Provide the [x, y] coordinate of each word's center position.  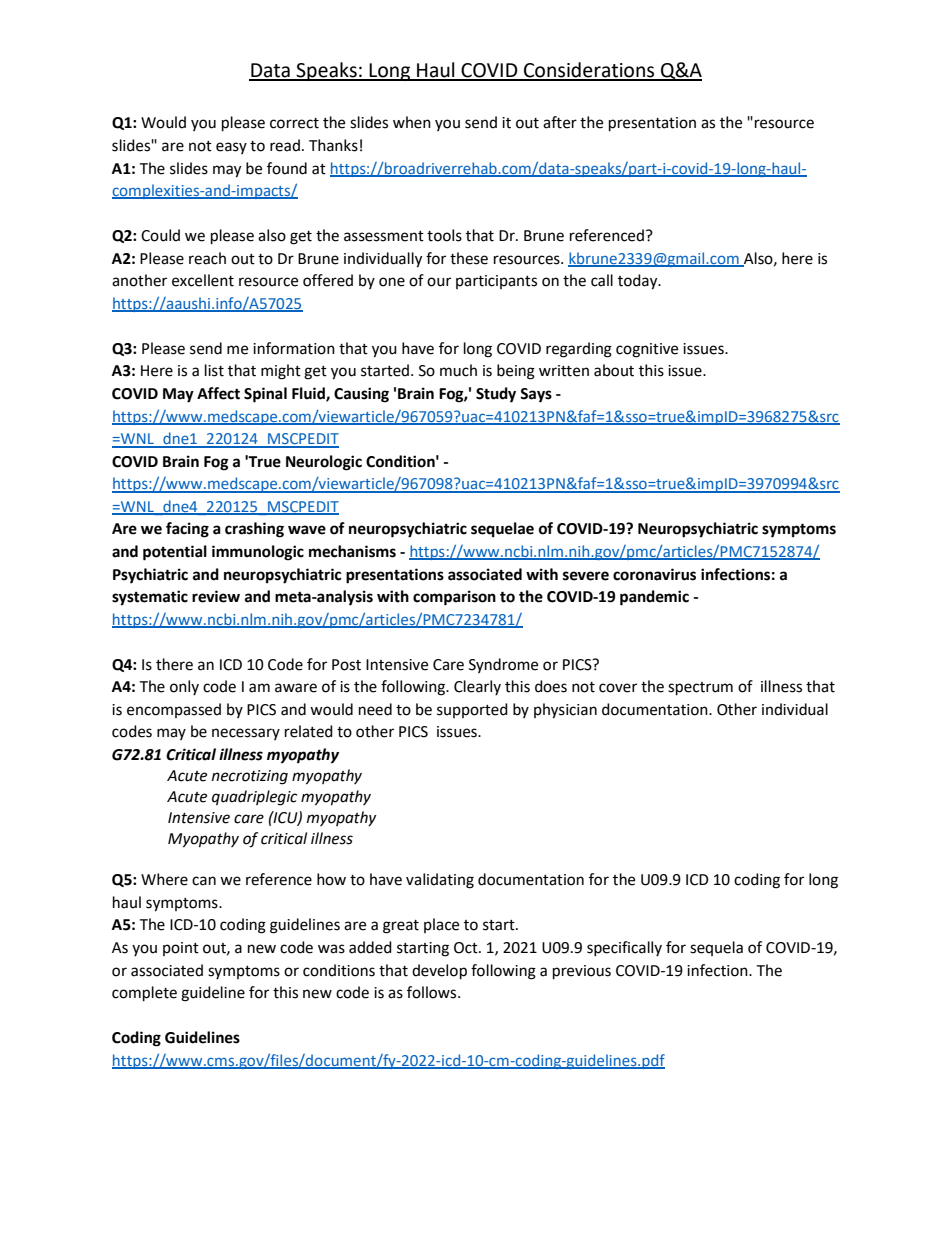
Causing [361, 395]
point [181, 949]
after [560, 122]
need [375, 709]
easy [231, 148]
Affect [218, 393]
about [614, 370]
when [412, 122]
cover [618, 688]
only [184, 687]
